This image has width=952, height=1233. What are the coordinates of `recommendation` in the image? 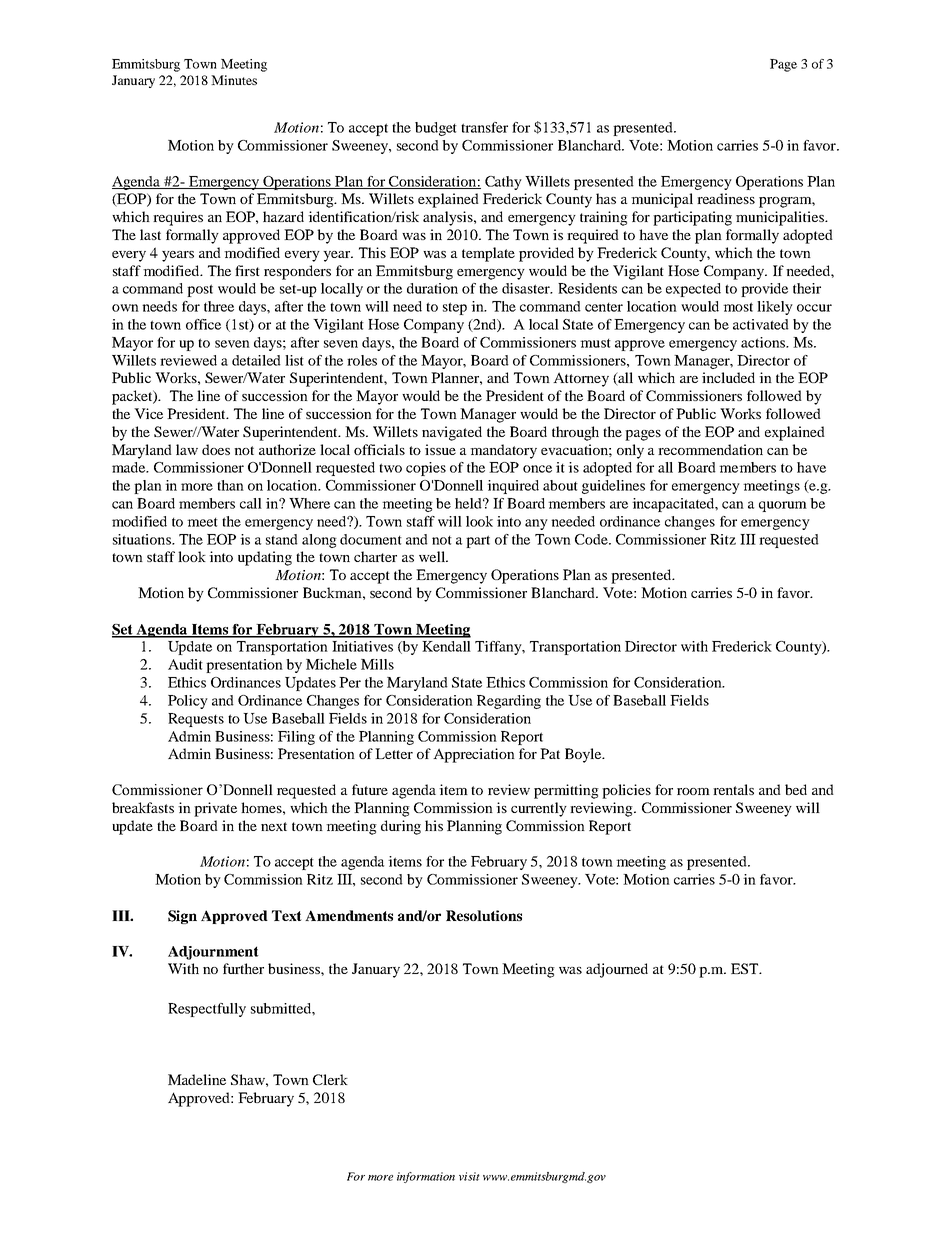 It's located at (710, 449).
